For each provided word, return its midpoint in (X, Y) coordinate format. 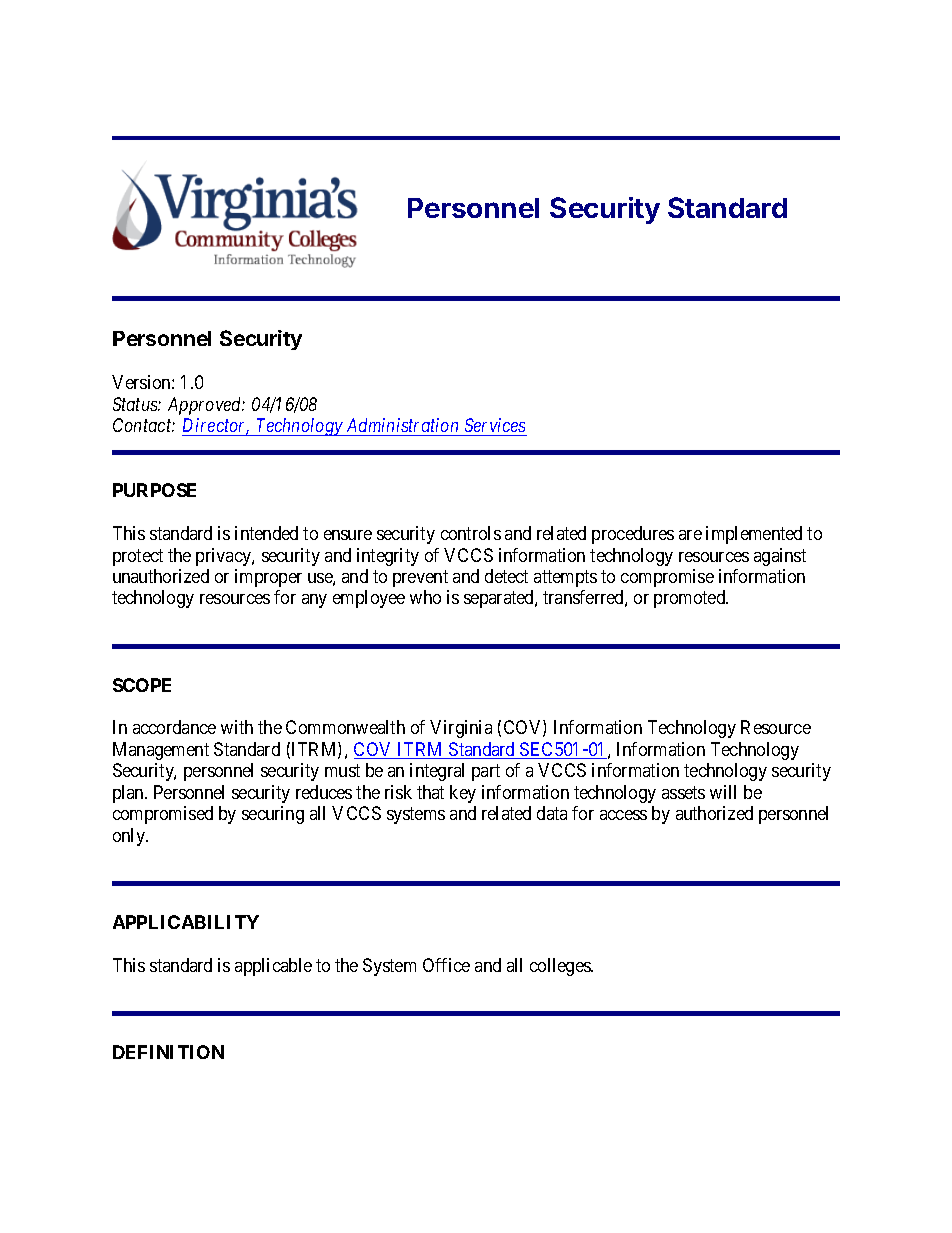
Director (216, 426)
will (723, 792)
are (690, 535)
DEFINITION (168, 1052)
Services (495, 425)
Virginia (461, 729)
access (623, 815)
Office (446, 965)
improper (268, 578)
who (425, 597)
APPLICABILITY (186, 922)
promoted (691, 599)
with (237, 727)
